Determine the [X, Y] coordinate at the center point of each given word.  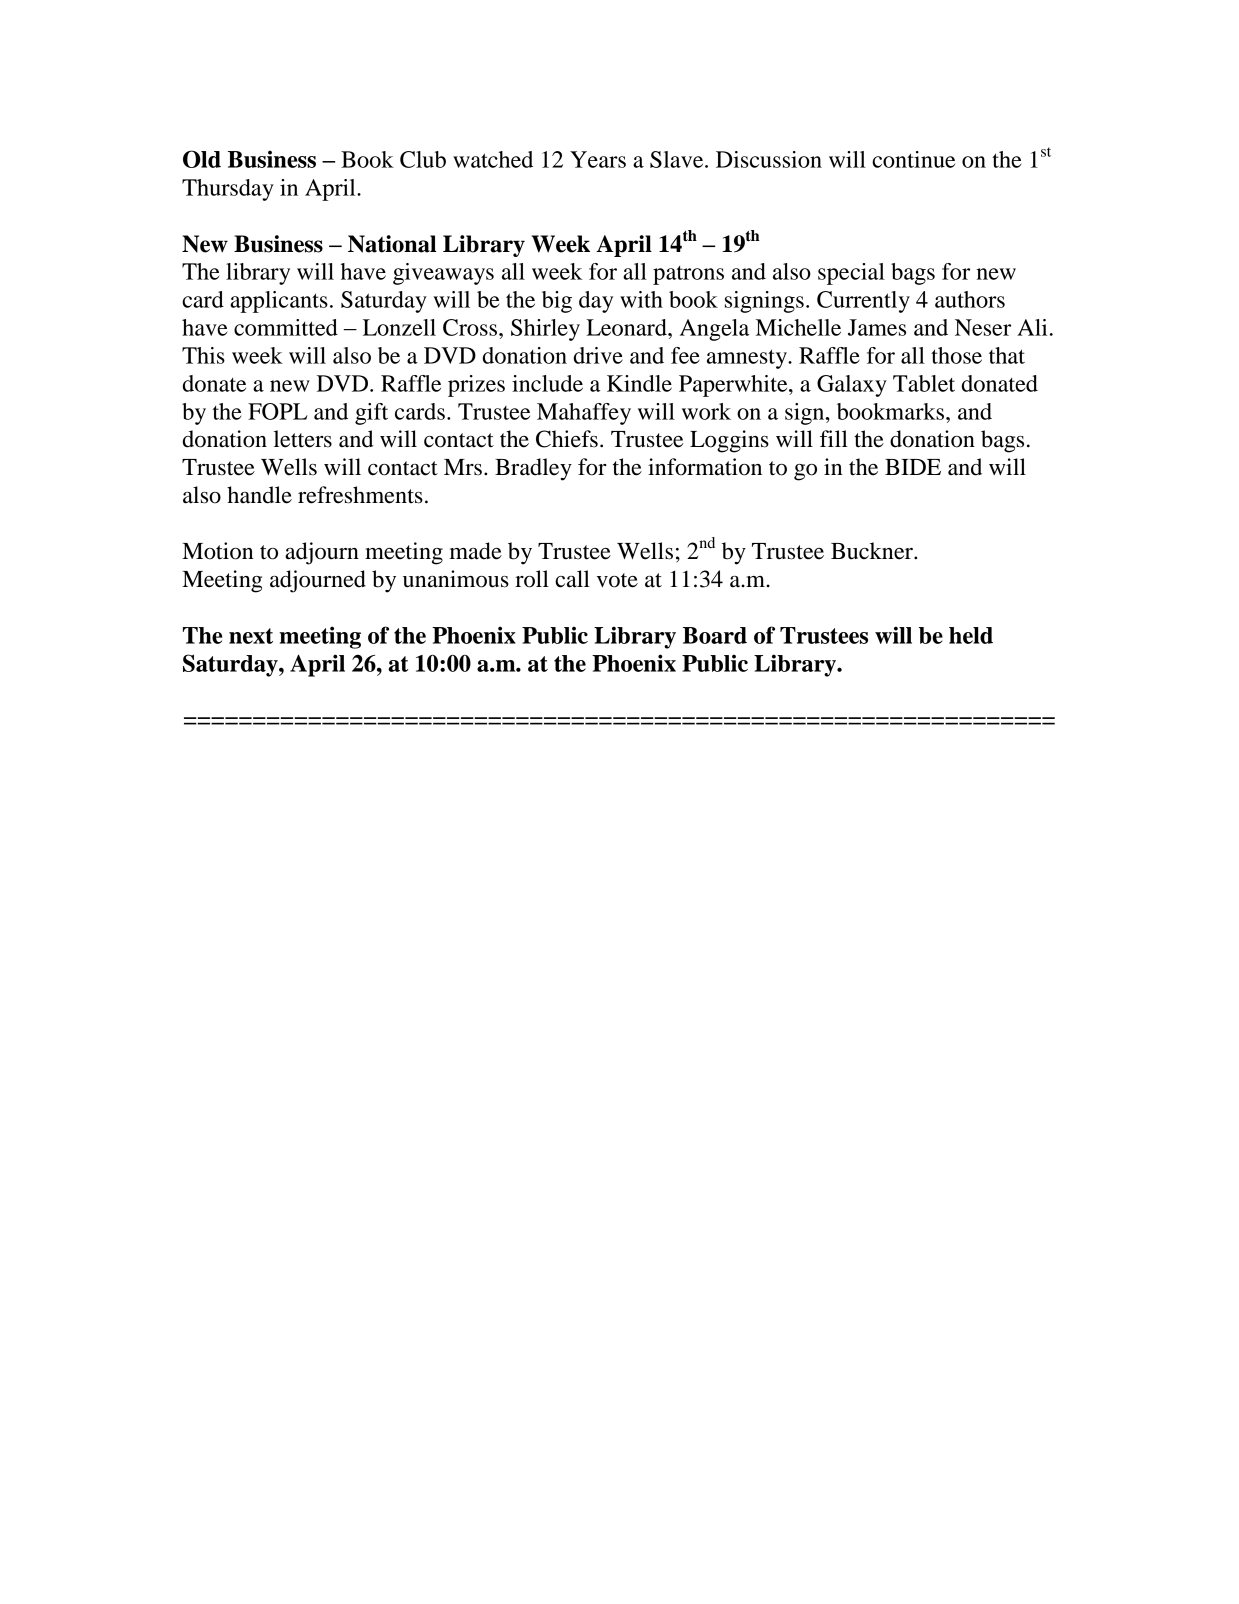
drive [598, 355]
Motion [218, 551]
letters [303, 439]
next [251, 636]
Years [598, 159]
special [851, 274]
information [705, 467]
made [476, 551]
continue [913, 159]
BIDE [913, 467]
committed [286, 327]
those [956, 355]
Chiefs [567, 439]
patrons [688, 275]
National [392, 244]
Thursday [228, 190]
